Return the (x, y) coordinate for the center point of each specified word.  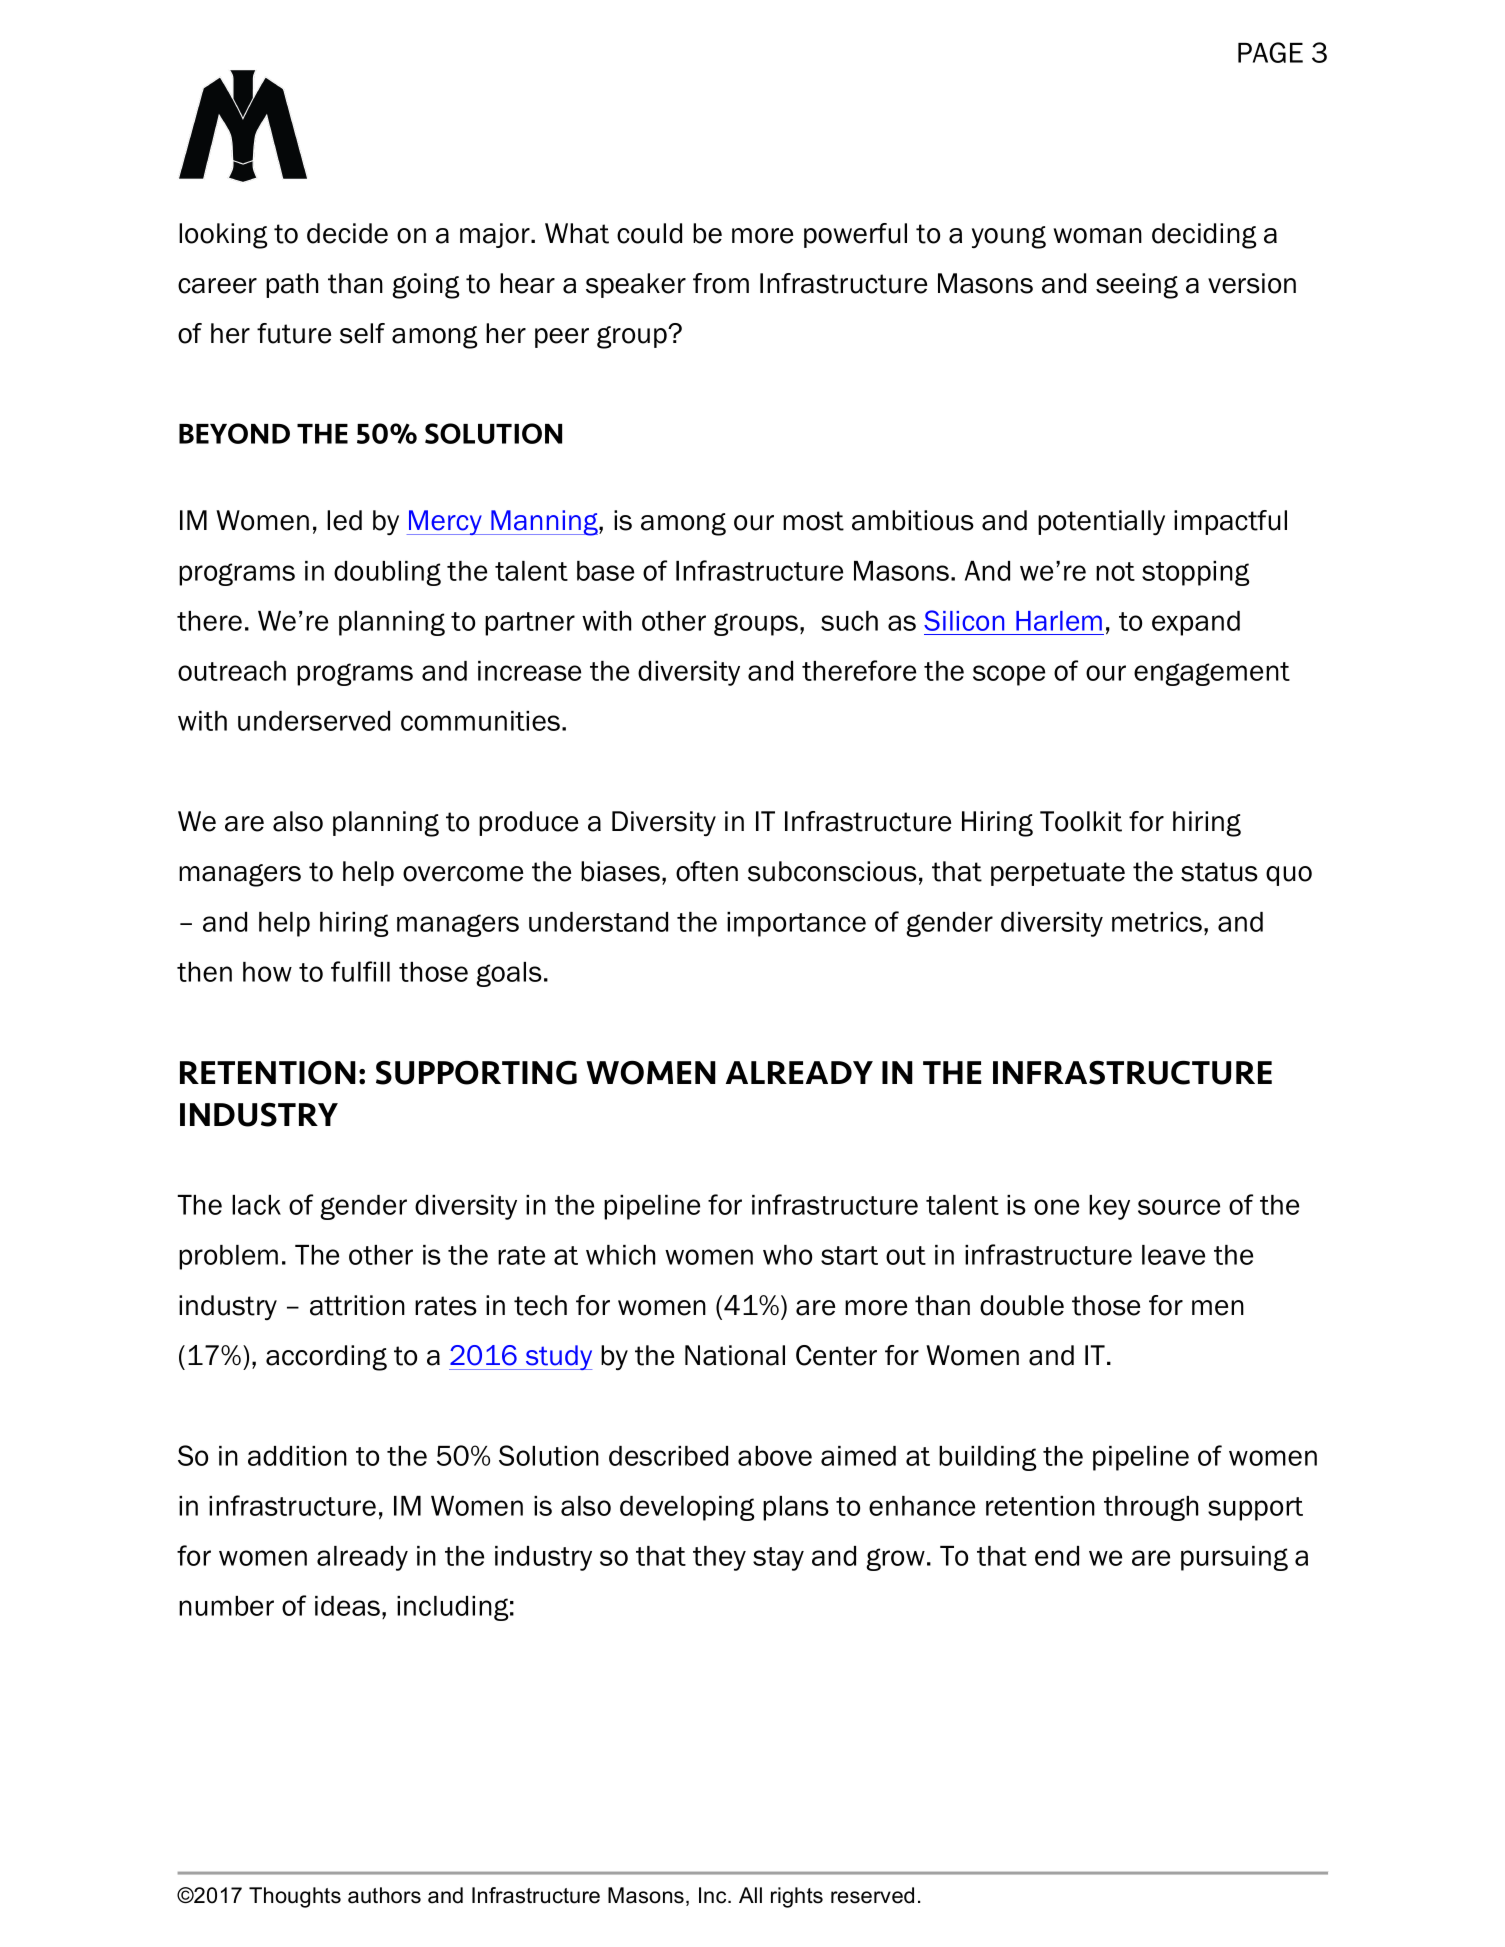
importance (796, 924)
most (813, 521)
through (1151, 1508)
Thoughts (295, 1897)
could (649, 233)
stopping (1196, 573)
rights (797, 1897)
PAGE (1270, 52)
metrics (1157, 922)
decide (347, 233)
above (775, 1456)
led (344, 520)
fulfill (360, 971)
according (326, 1358)
